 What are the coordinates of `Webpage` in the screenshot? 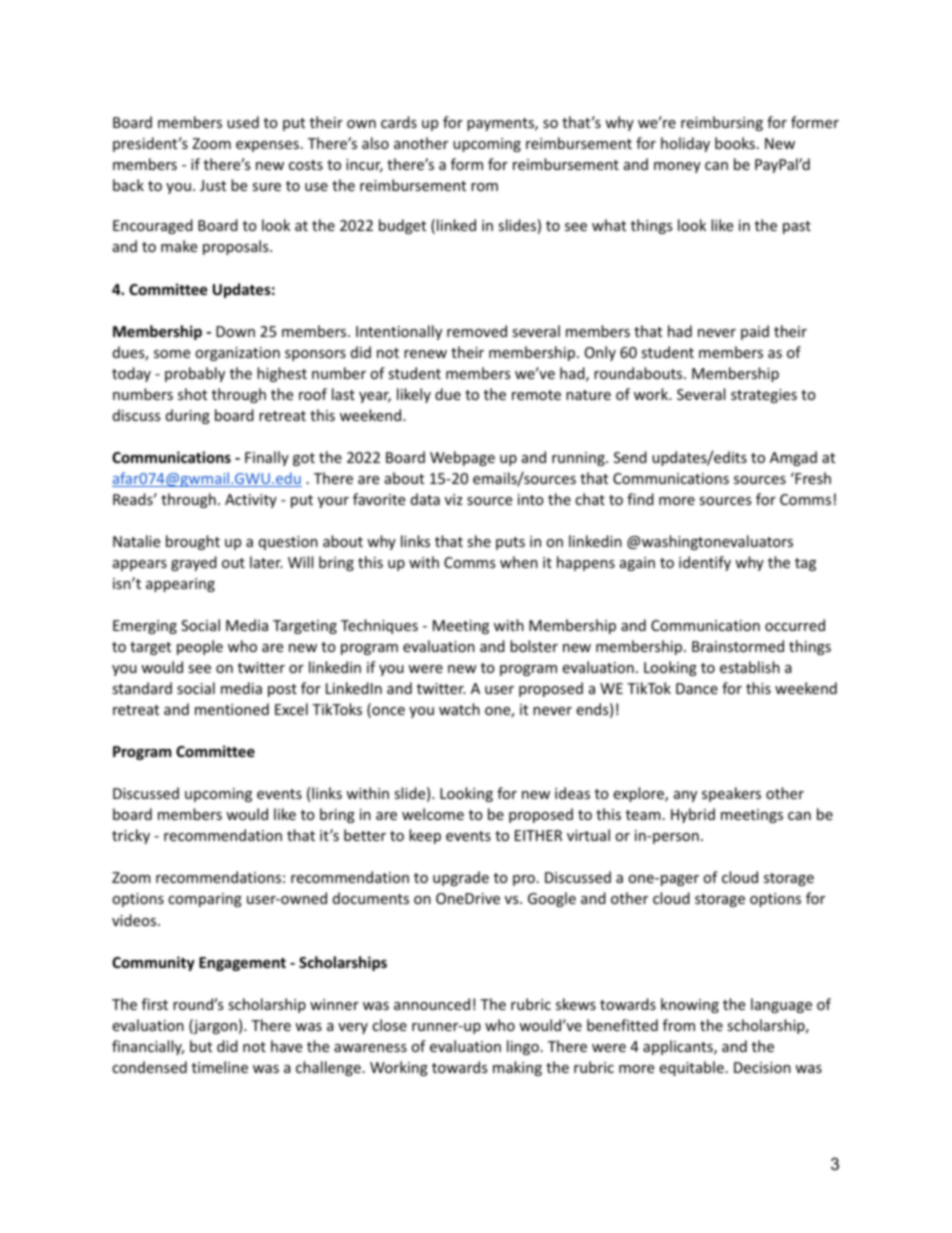 It's located at (462, 458).
